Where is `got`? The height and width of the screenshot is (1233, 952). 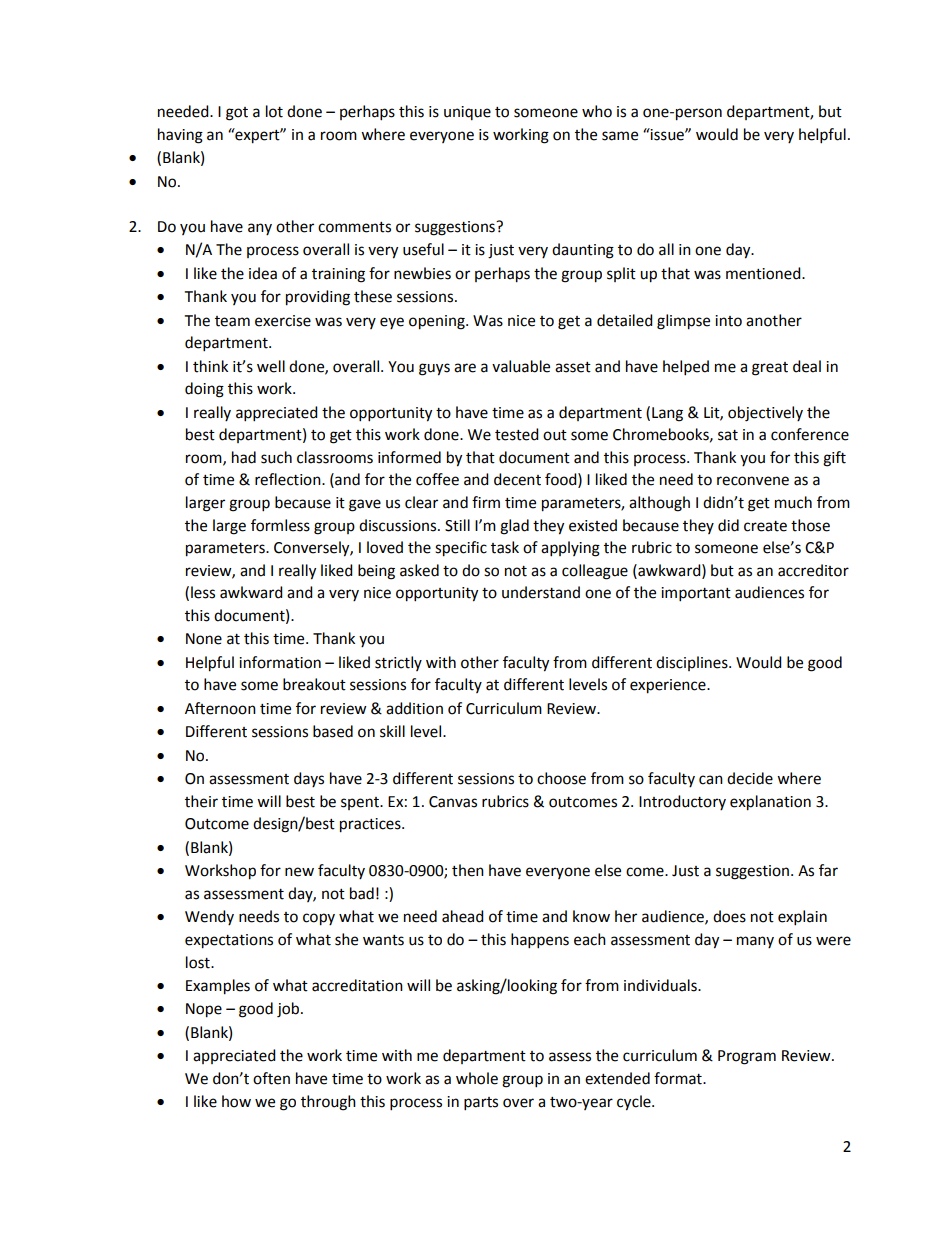
got is located at coordinates (237, 114).
